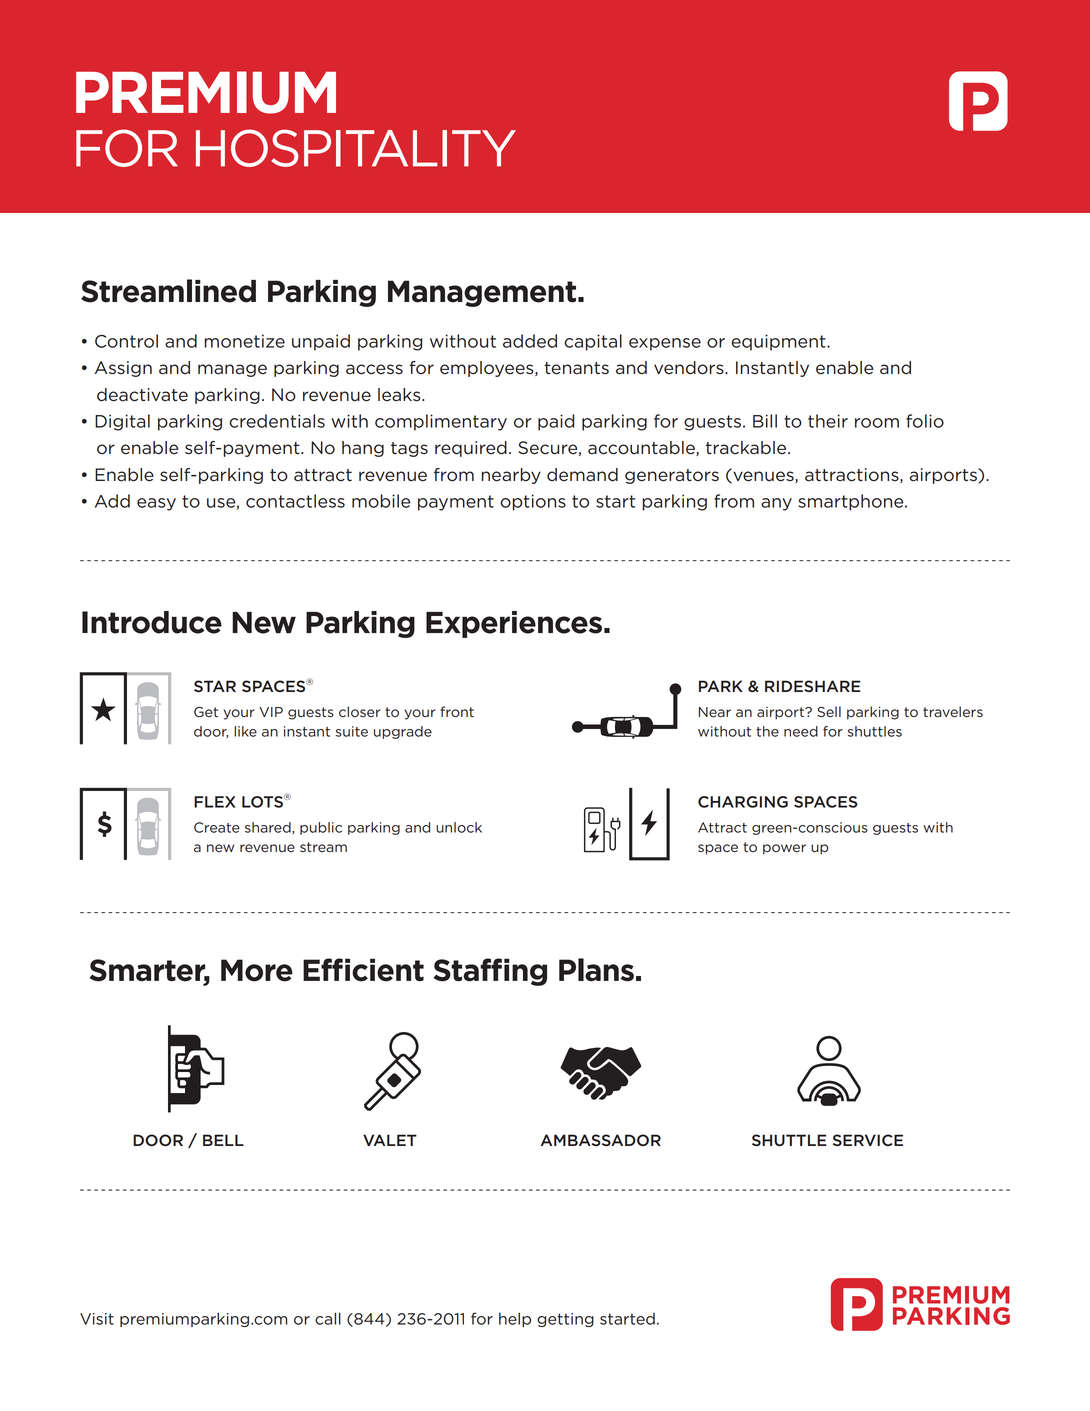  I want to click on options, so click(533, 502).
